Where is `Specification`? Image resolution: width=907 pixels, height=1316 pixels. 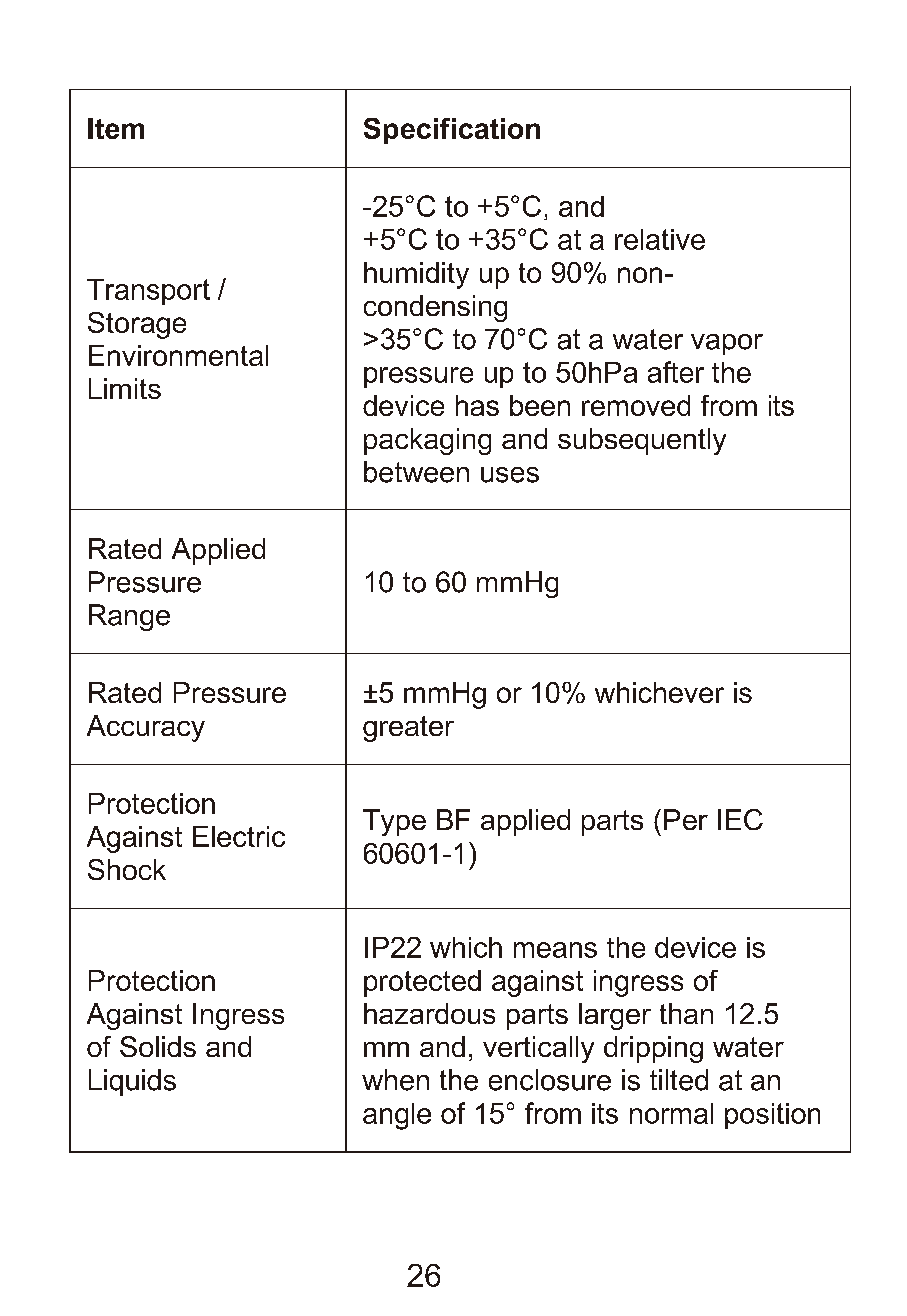 Specification is located at coordinates (452, 131).
